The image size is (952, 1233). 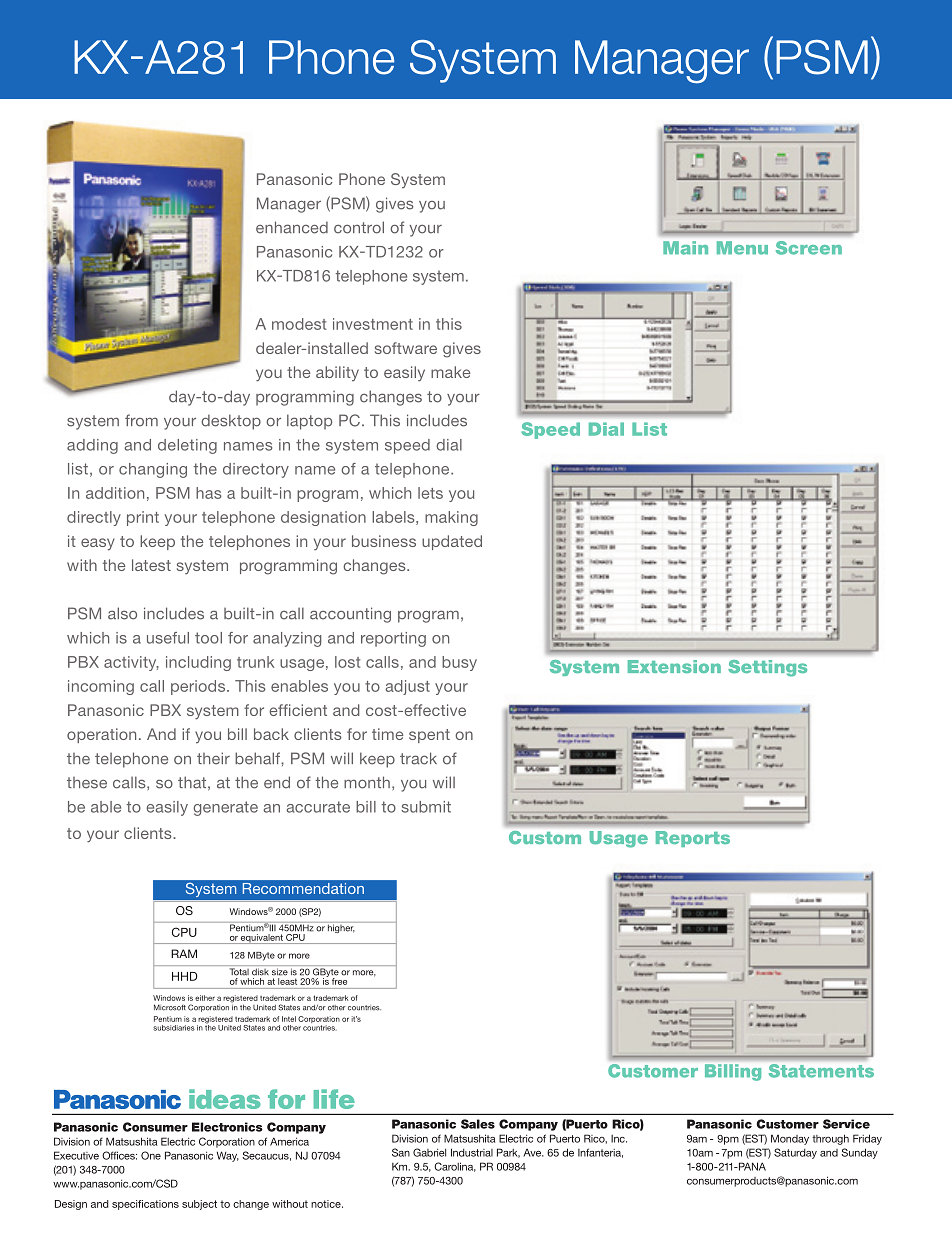 I want to click on Menu, so click(x=742, y=248).
